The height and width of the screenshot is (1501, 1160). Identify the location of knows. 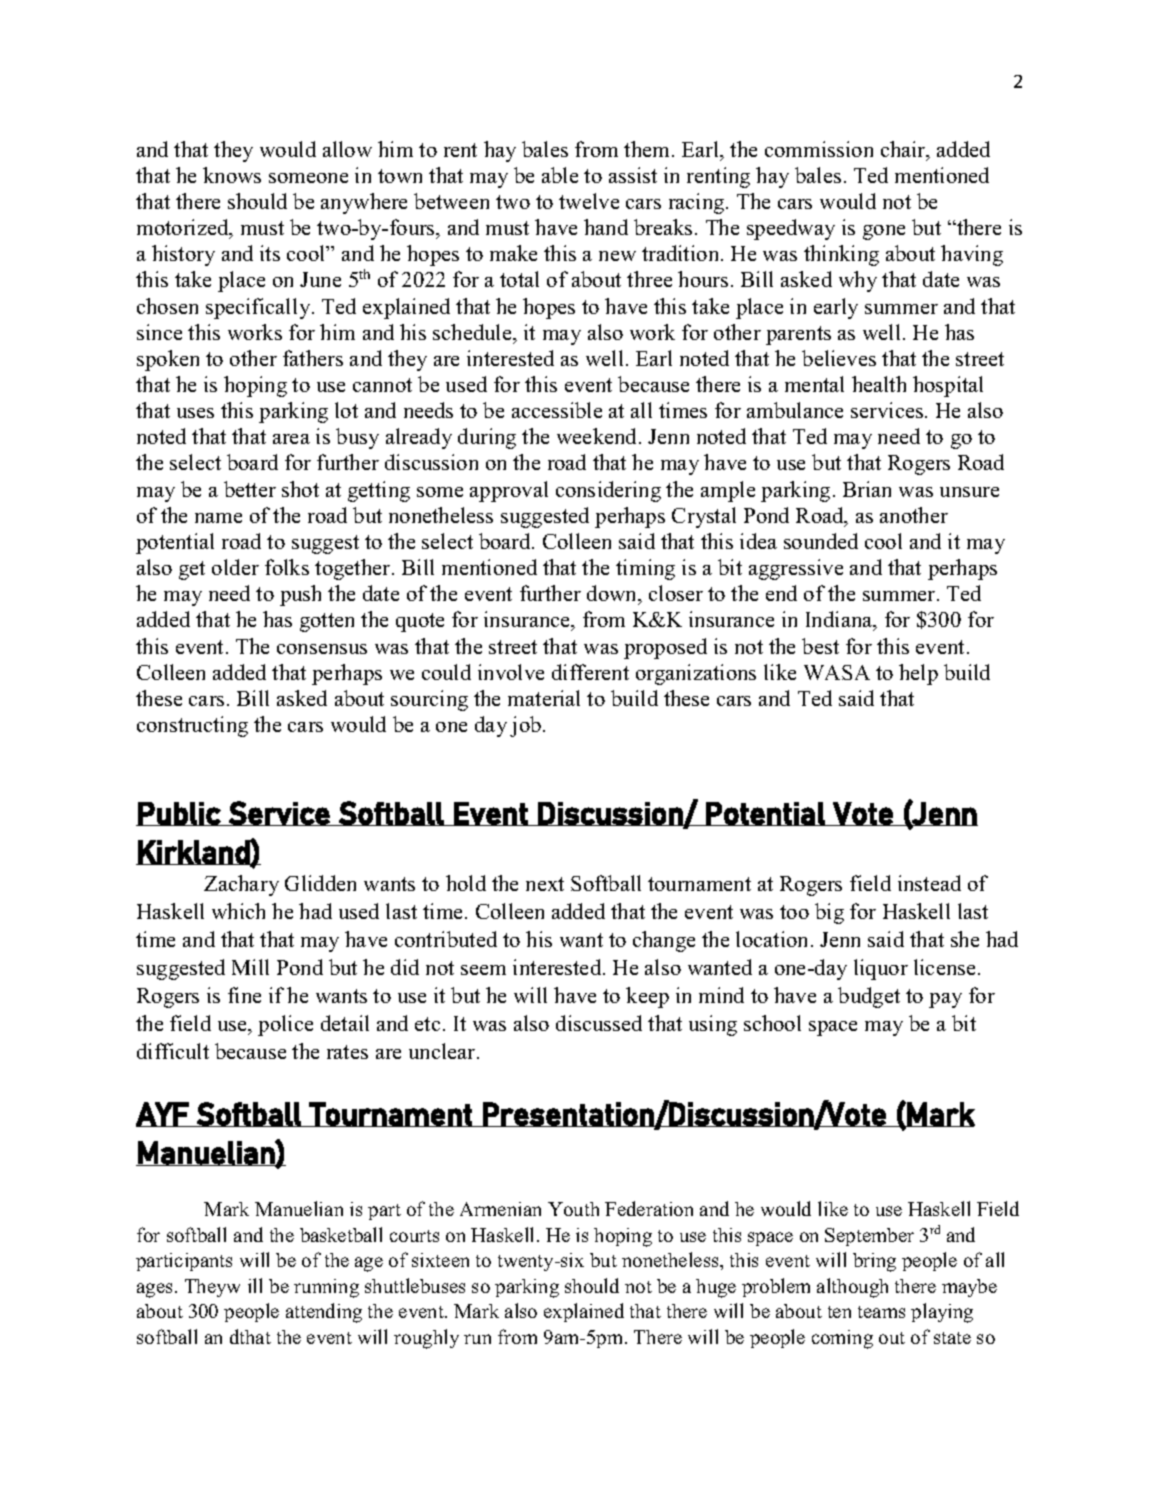
(232, 175).
